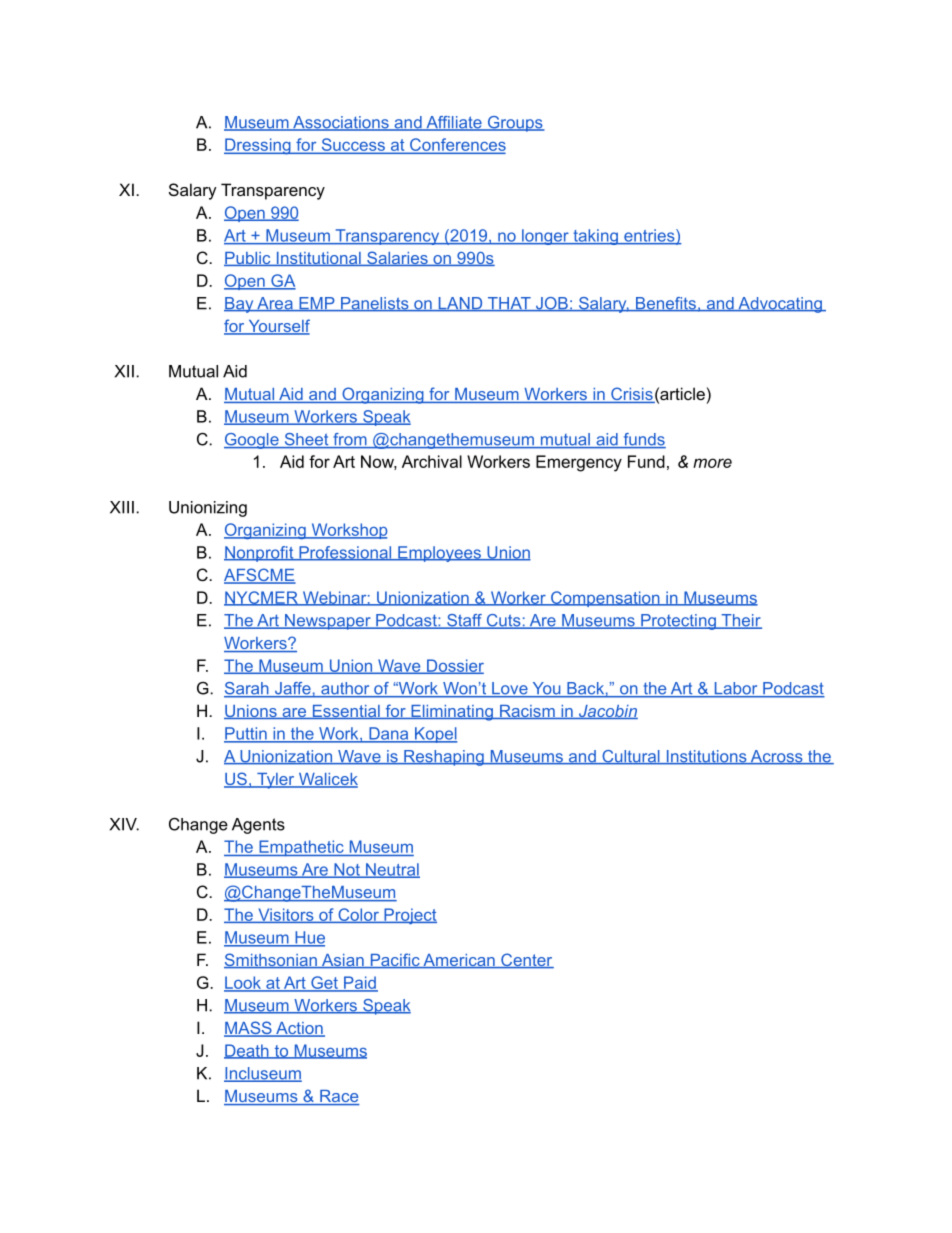  Describe the element at coordinates (452, 713) in the image. I see `Eliminating` at that location.
